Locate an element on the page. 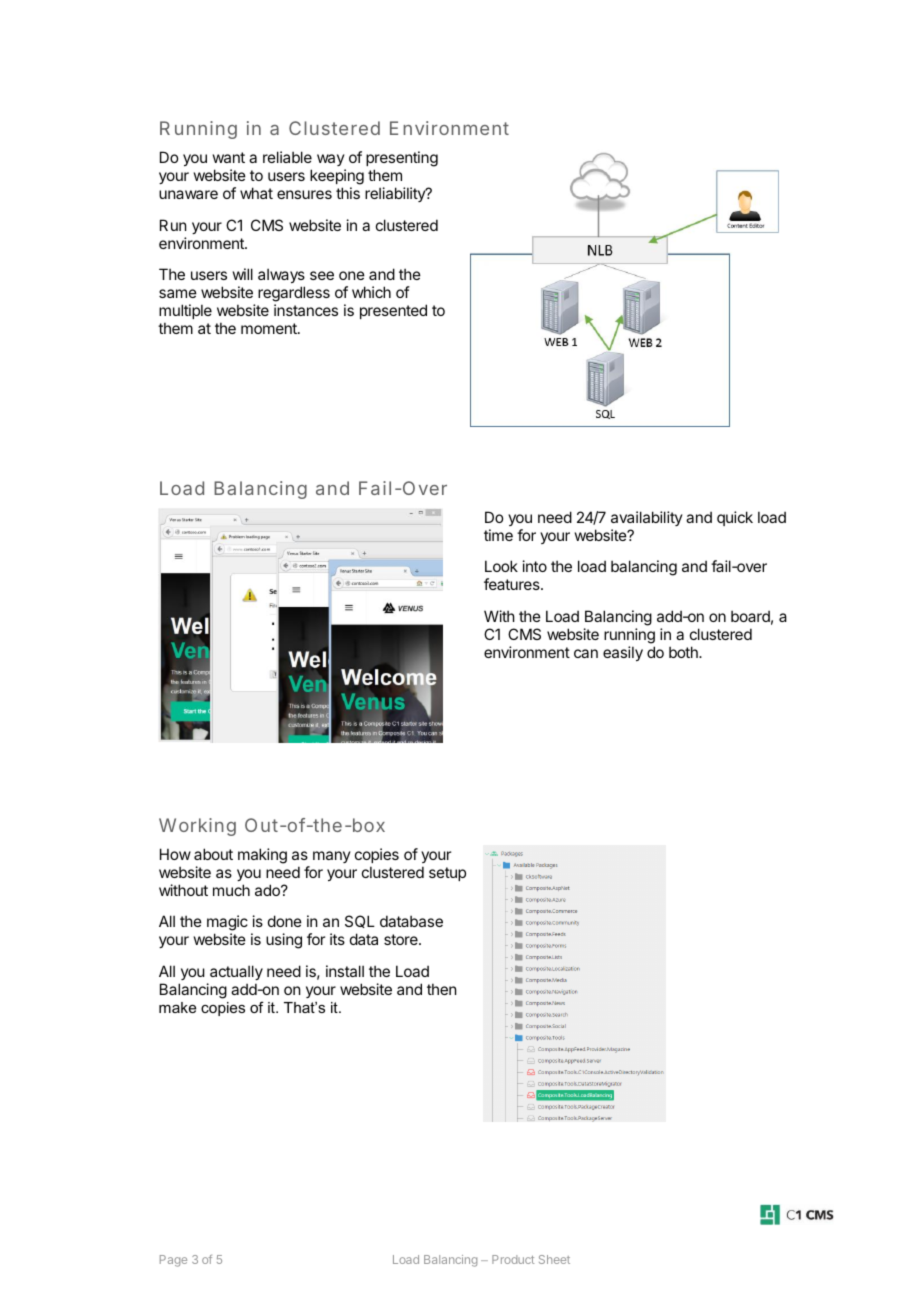 This page has width=924, height=1308. presenting is located at coordinates (402, 160).
